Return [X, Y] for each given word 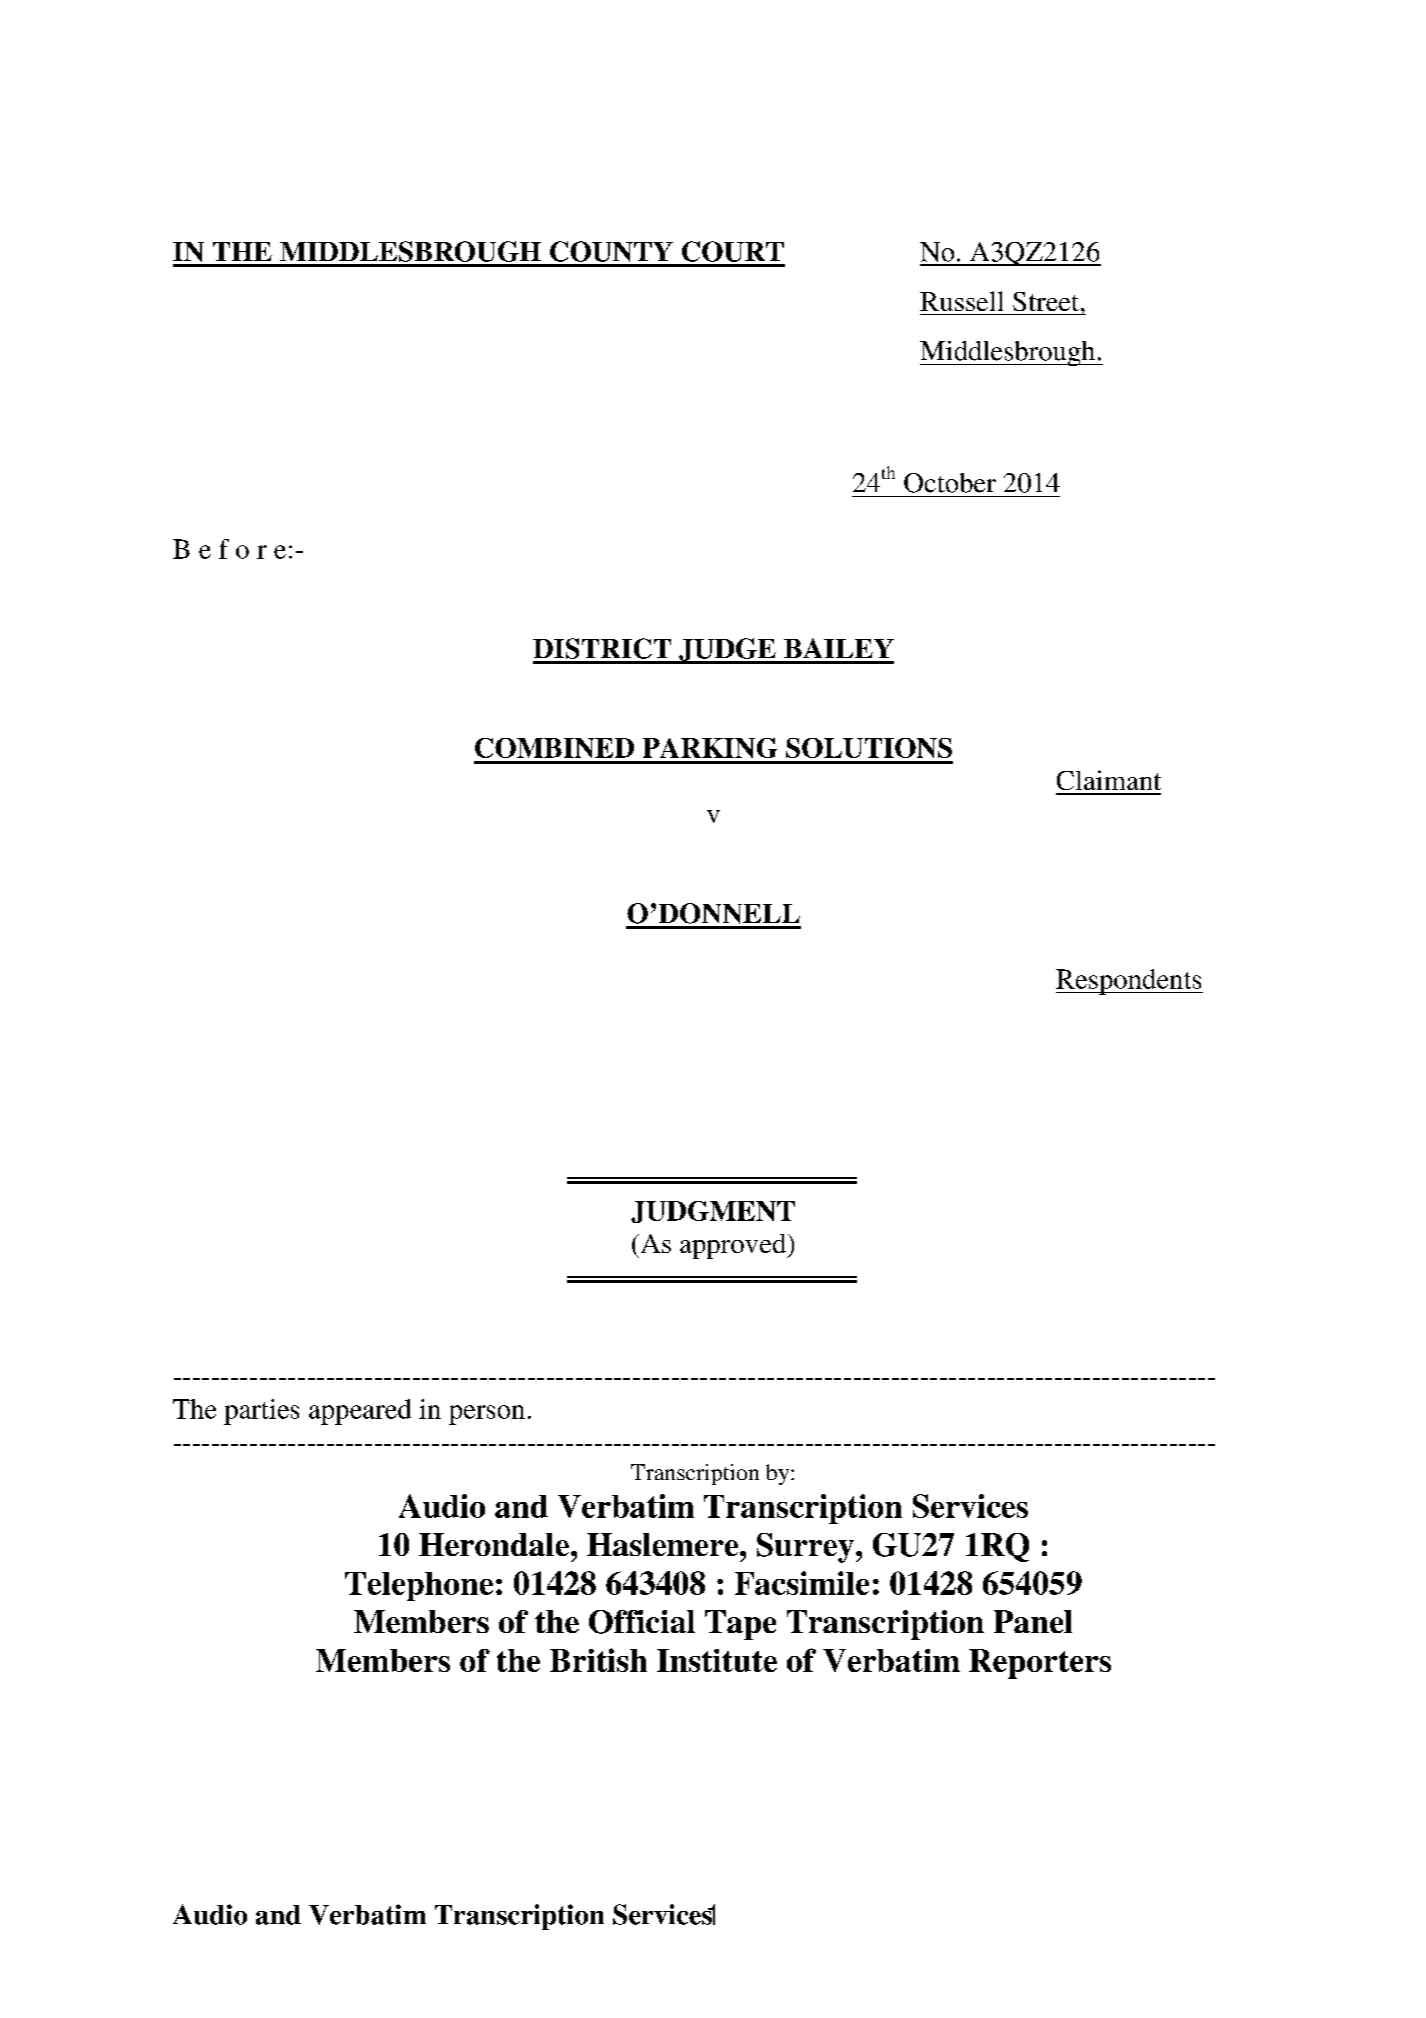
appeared [360, 1412]
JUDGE [727, 651]
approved [734, 1246]
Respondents [1129, 982]
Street [1046, 301]
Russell [961, 301]
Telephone [419, 1586]
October [950, 483]
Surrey [805, 1548]
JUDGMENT [713, 1212]
